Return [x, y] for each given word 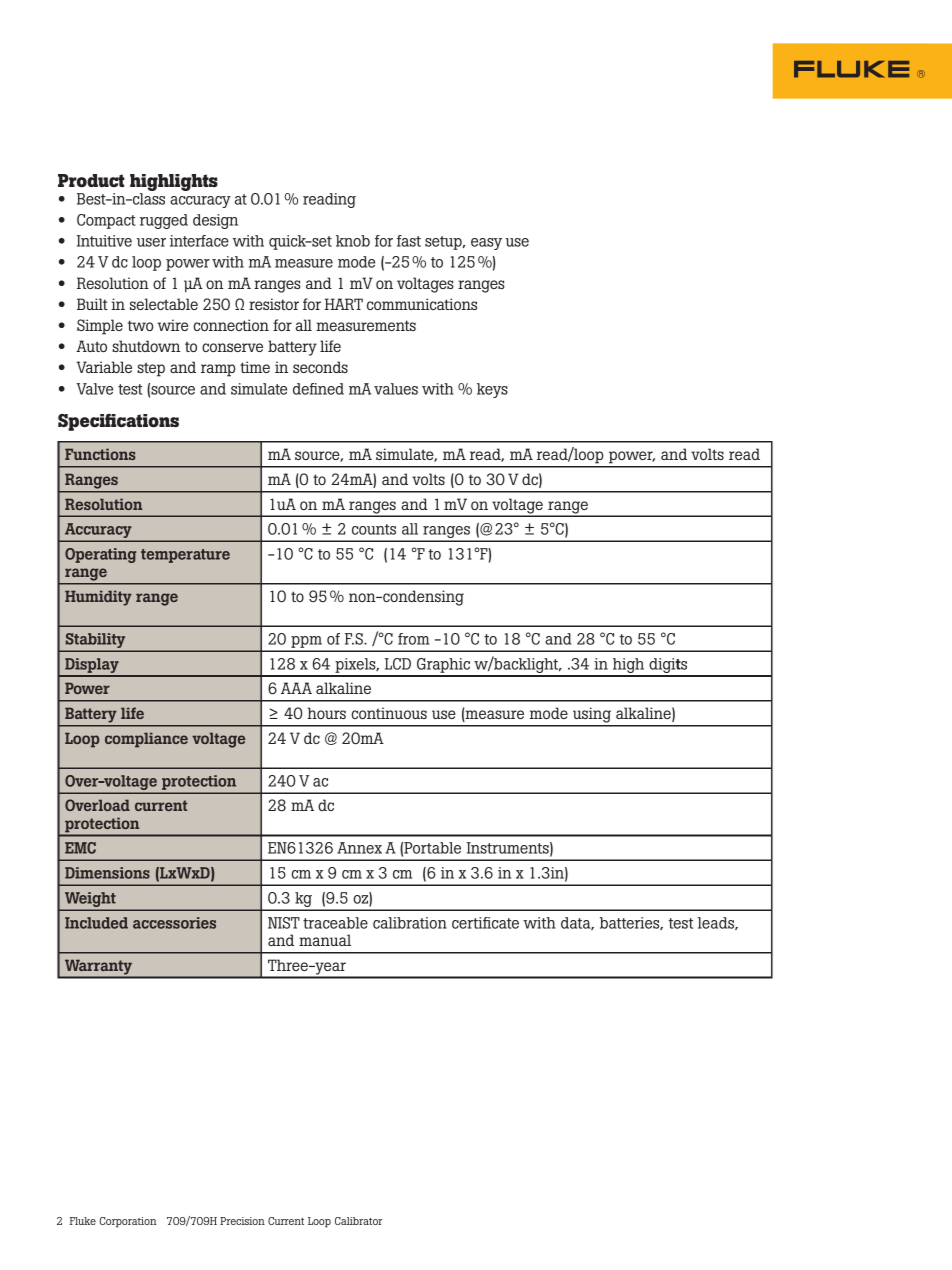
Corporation [128, 1222]
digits [668, 667]
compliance [146, 740]
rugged [164, 221]
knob [353, 241]
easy [486, 244]
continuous [389, 713]
